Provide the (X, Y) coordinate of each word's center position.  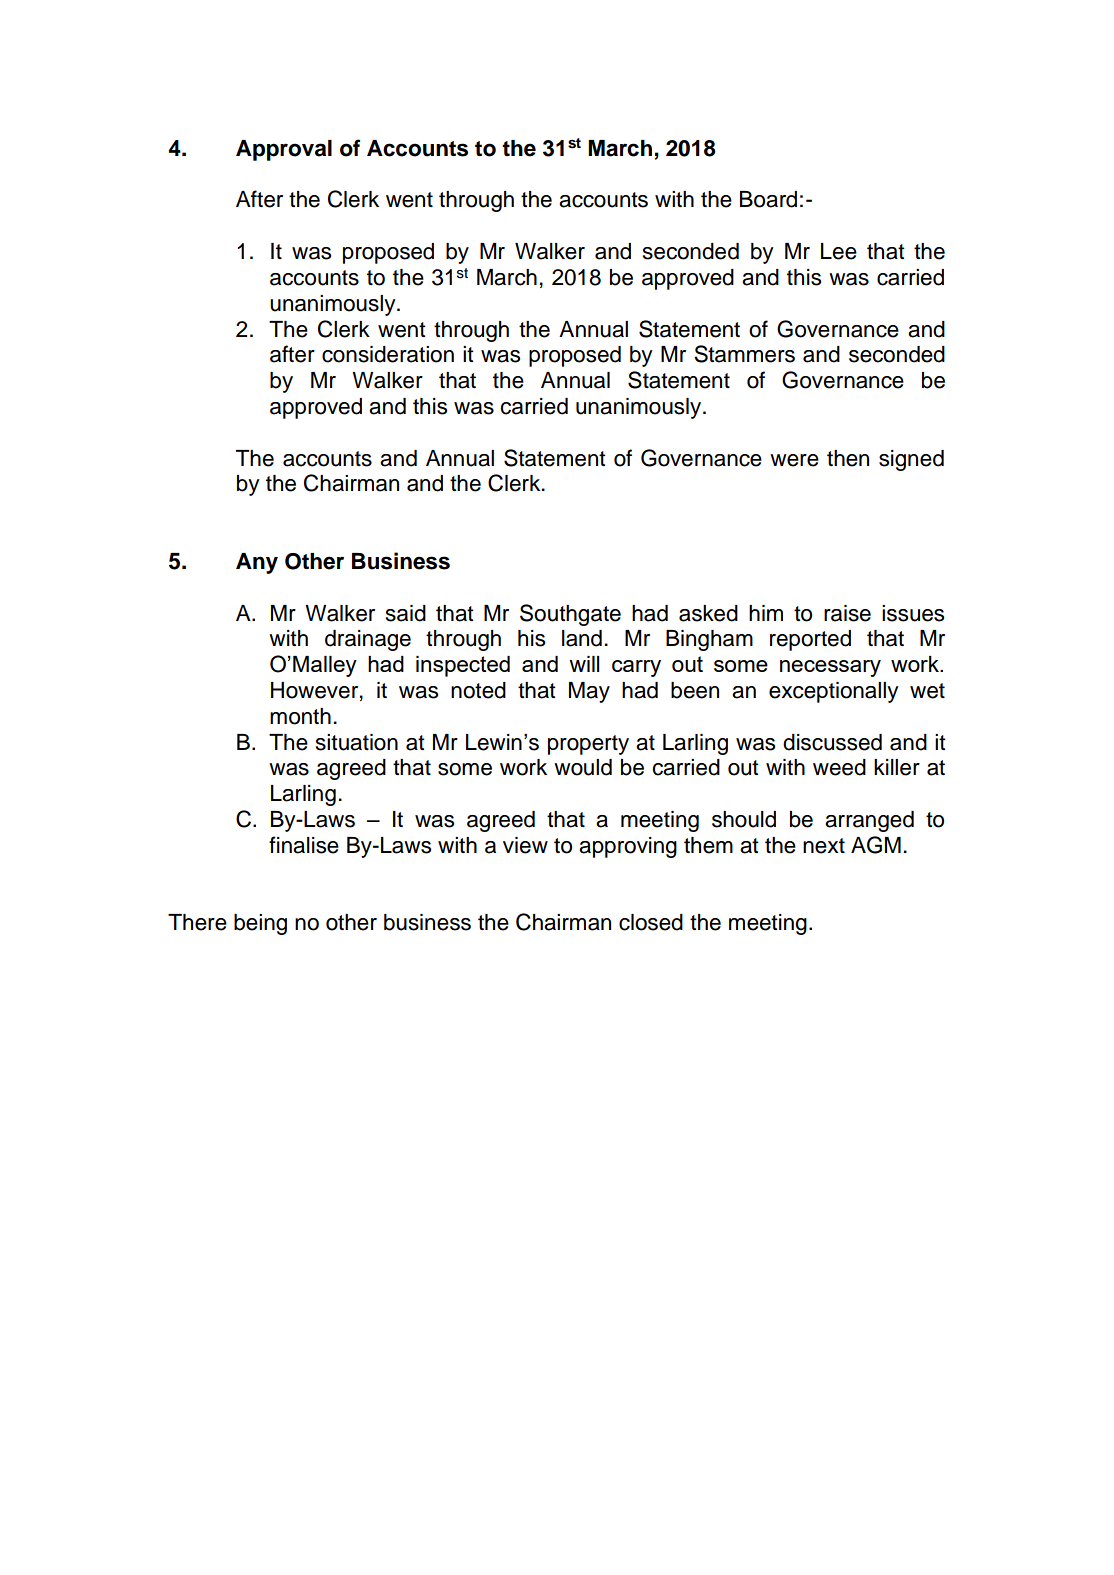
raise (847, 613)
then (848, 458)
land (582, 638)
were (794, 460)
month (300, 716)
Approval (284, 150)
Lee (839, 251)
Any (257, 563)
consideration (388, 354)
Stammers (744, 354)
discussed (832, 742)
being (260, 924)
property (588, 745)
